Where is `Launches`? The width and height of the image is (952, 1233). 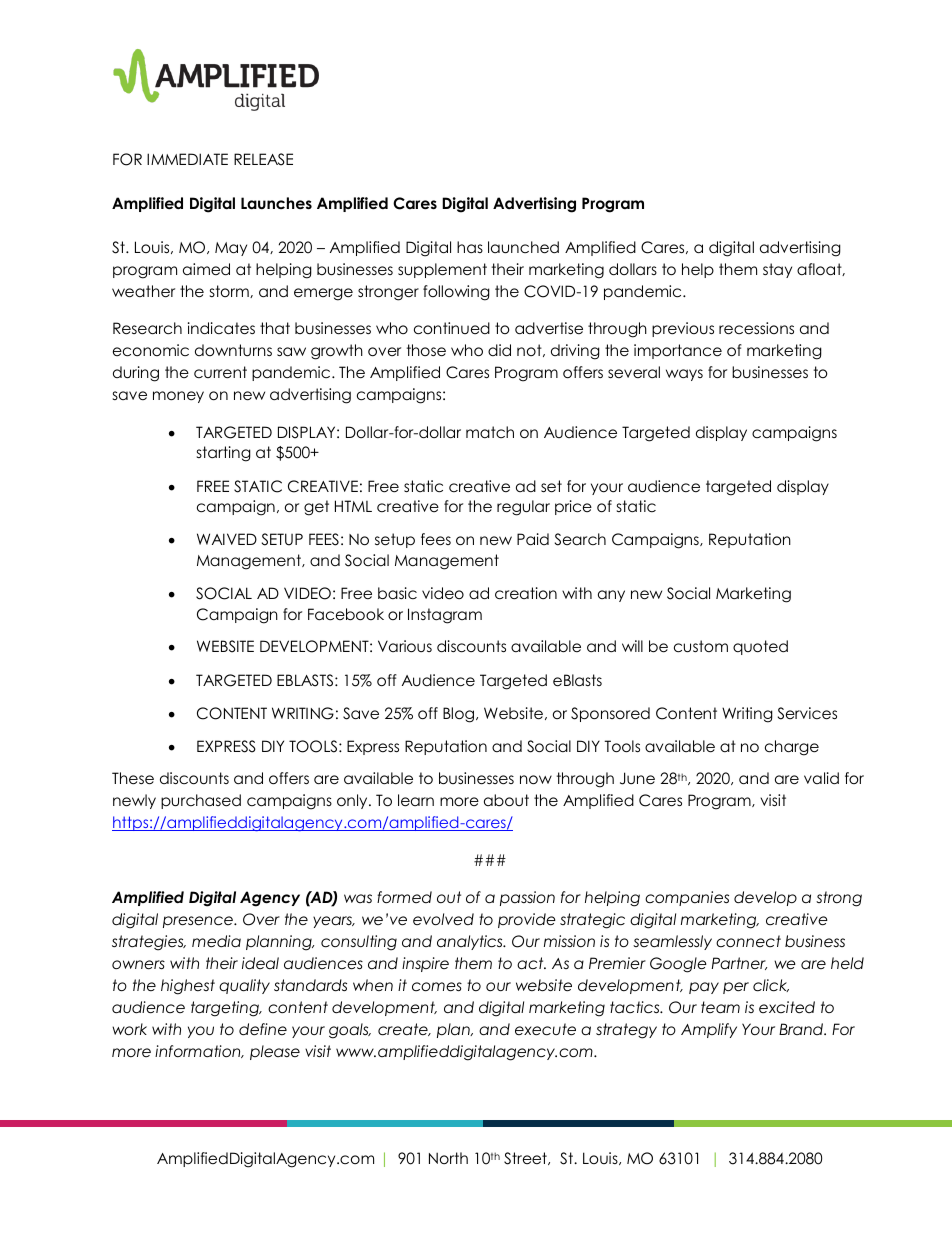 Launches is located at coordinates (276, 203).
